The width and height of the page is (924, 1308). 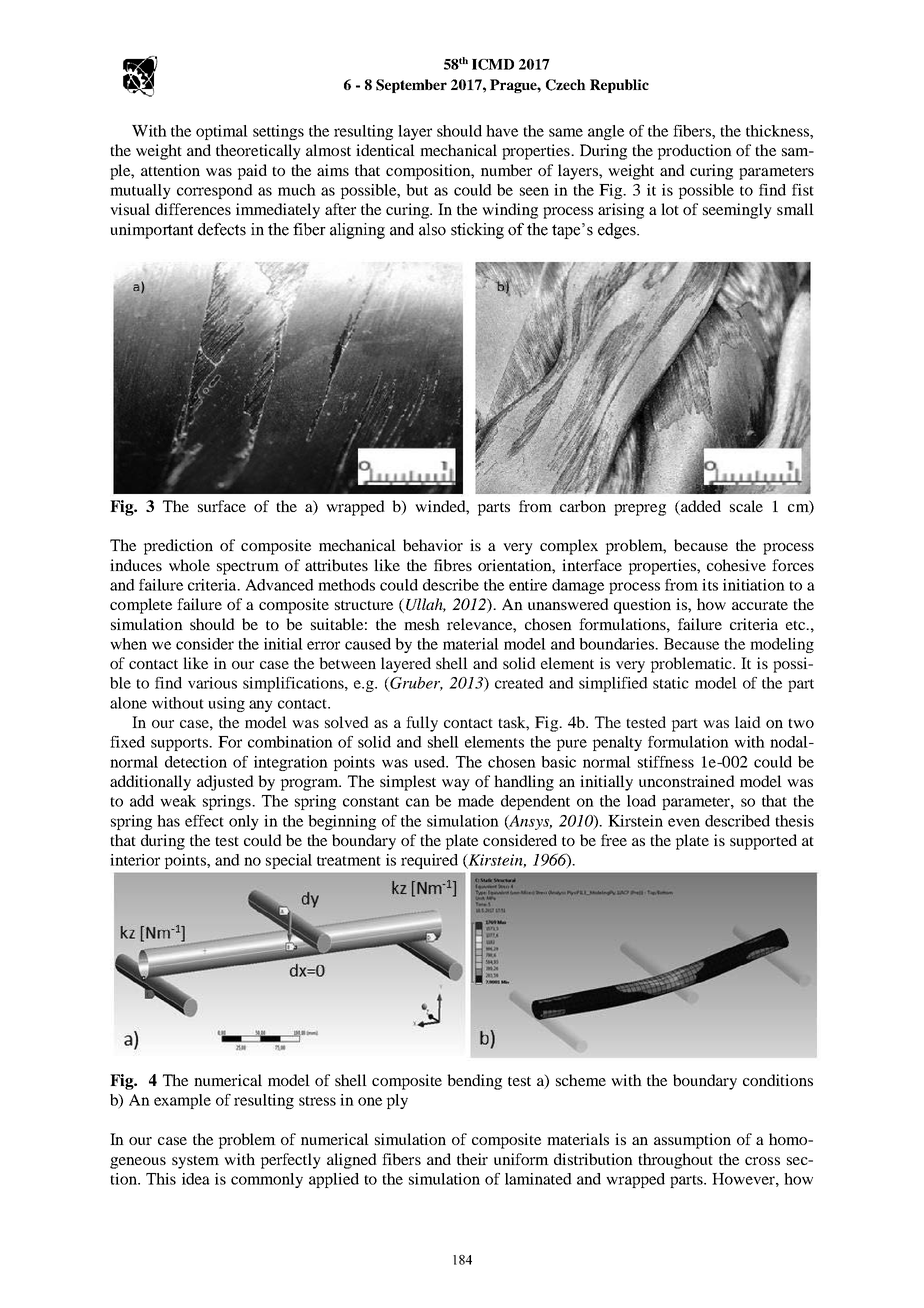 I want to click on have, so click(x=502, y=131).
